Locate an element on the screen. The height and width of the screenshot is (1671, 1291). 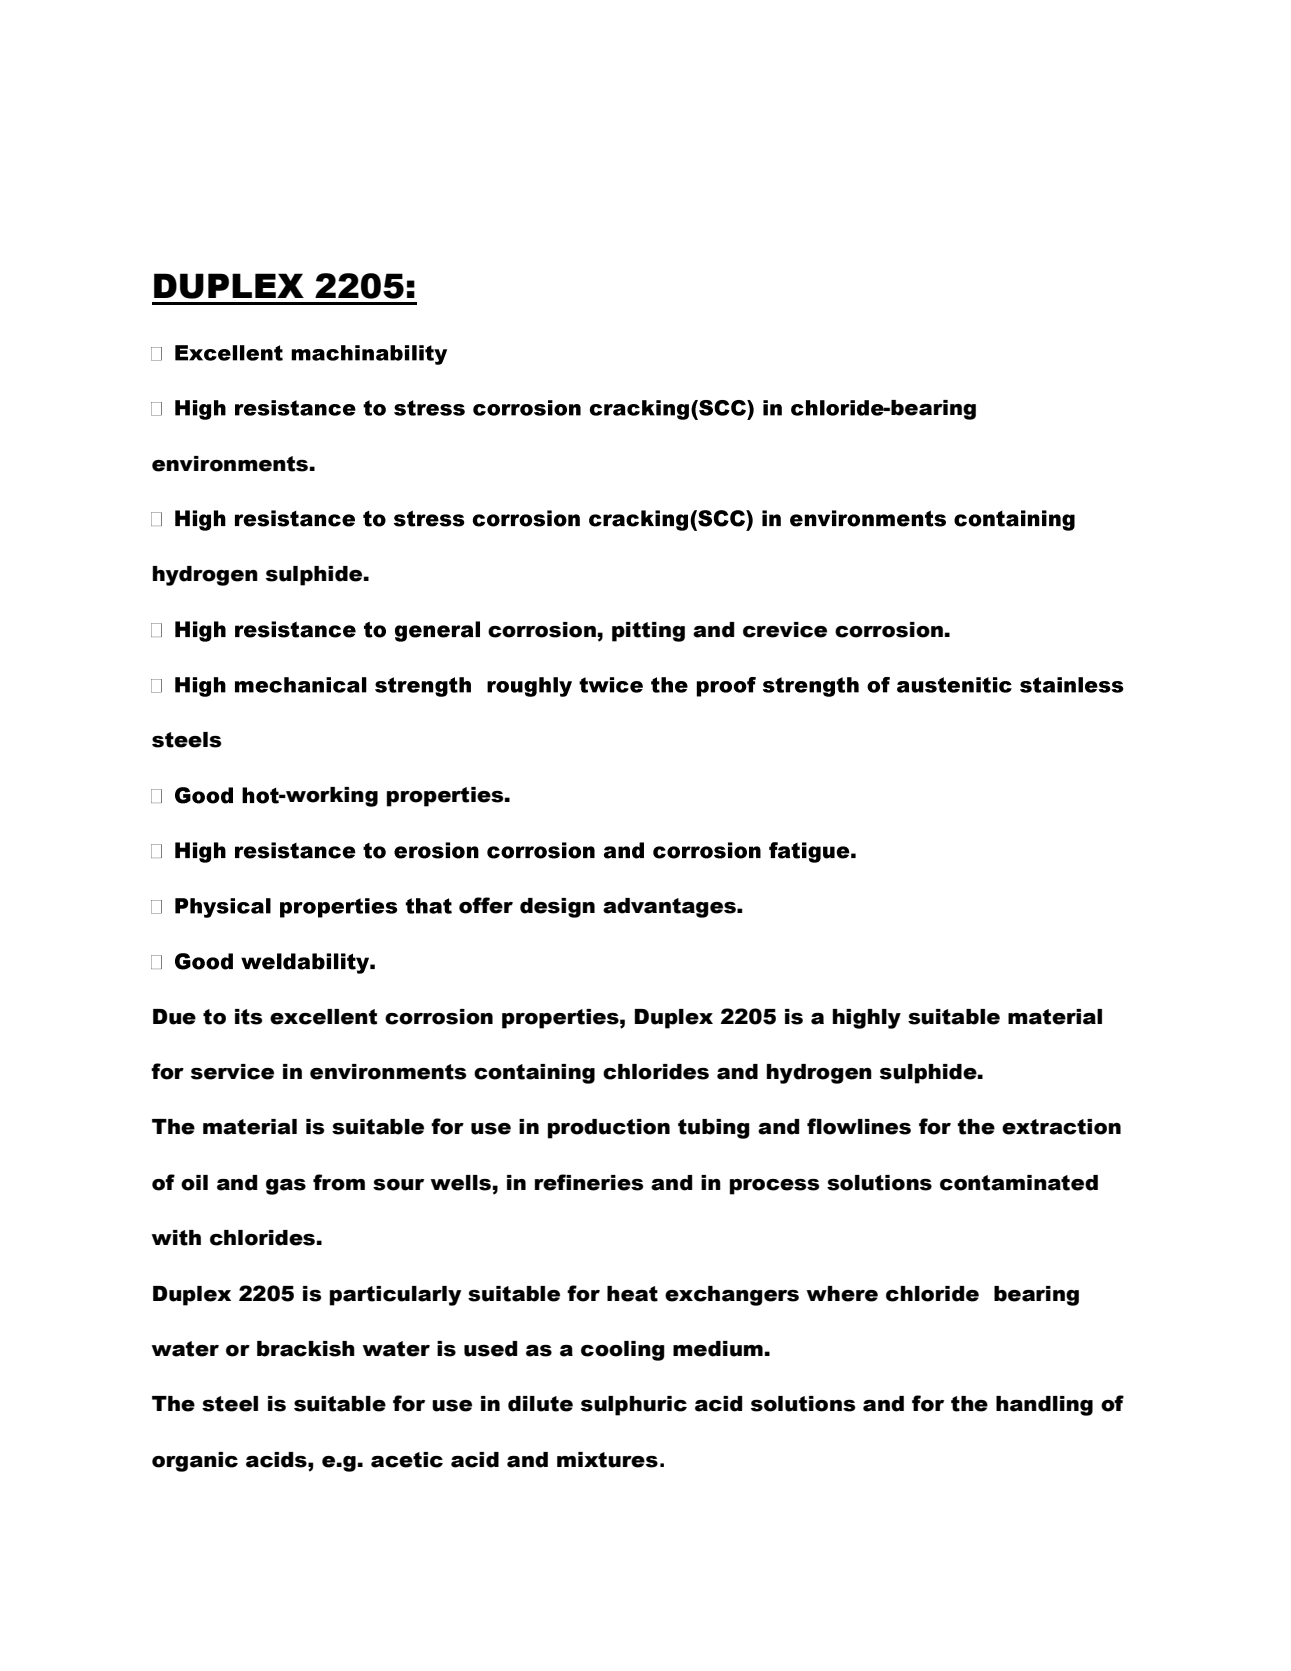
crevice is located at coordinates (785, 630).
